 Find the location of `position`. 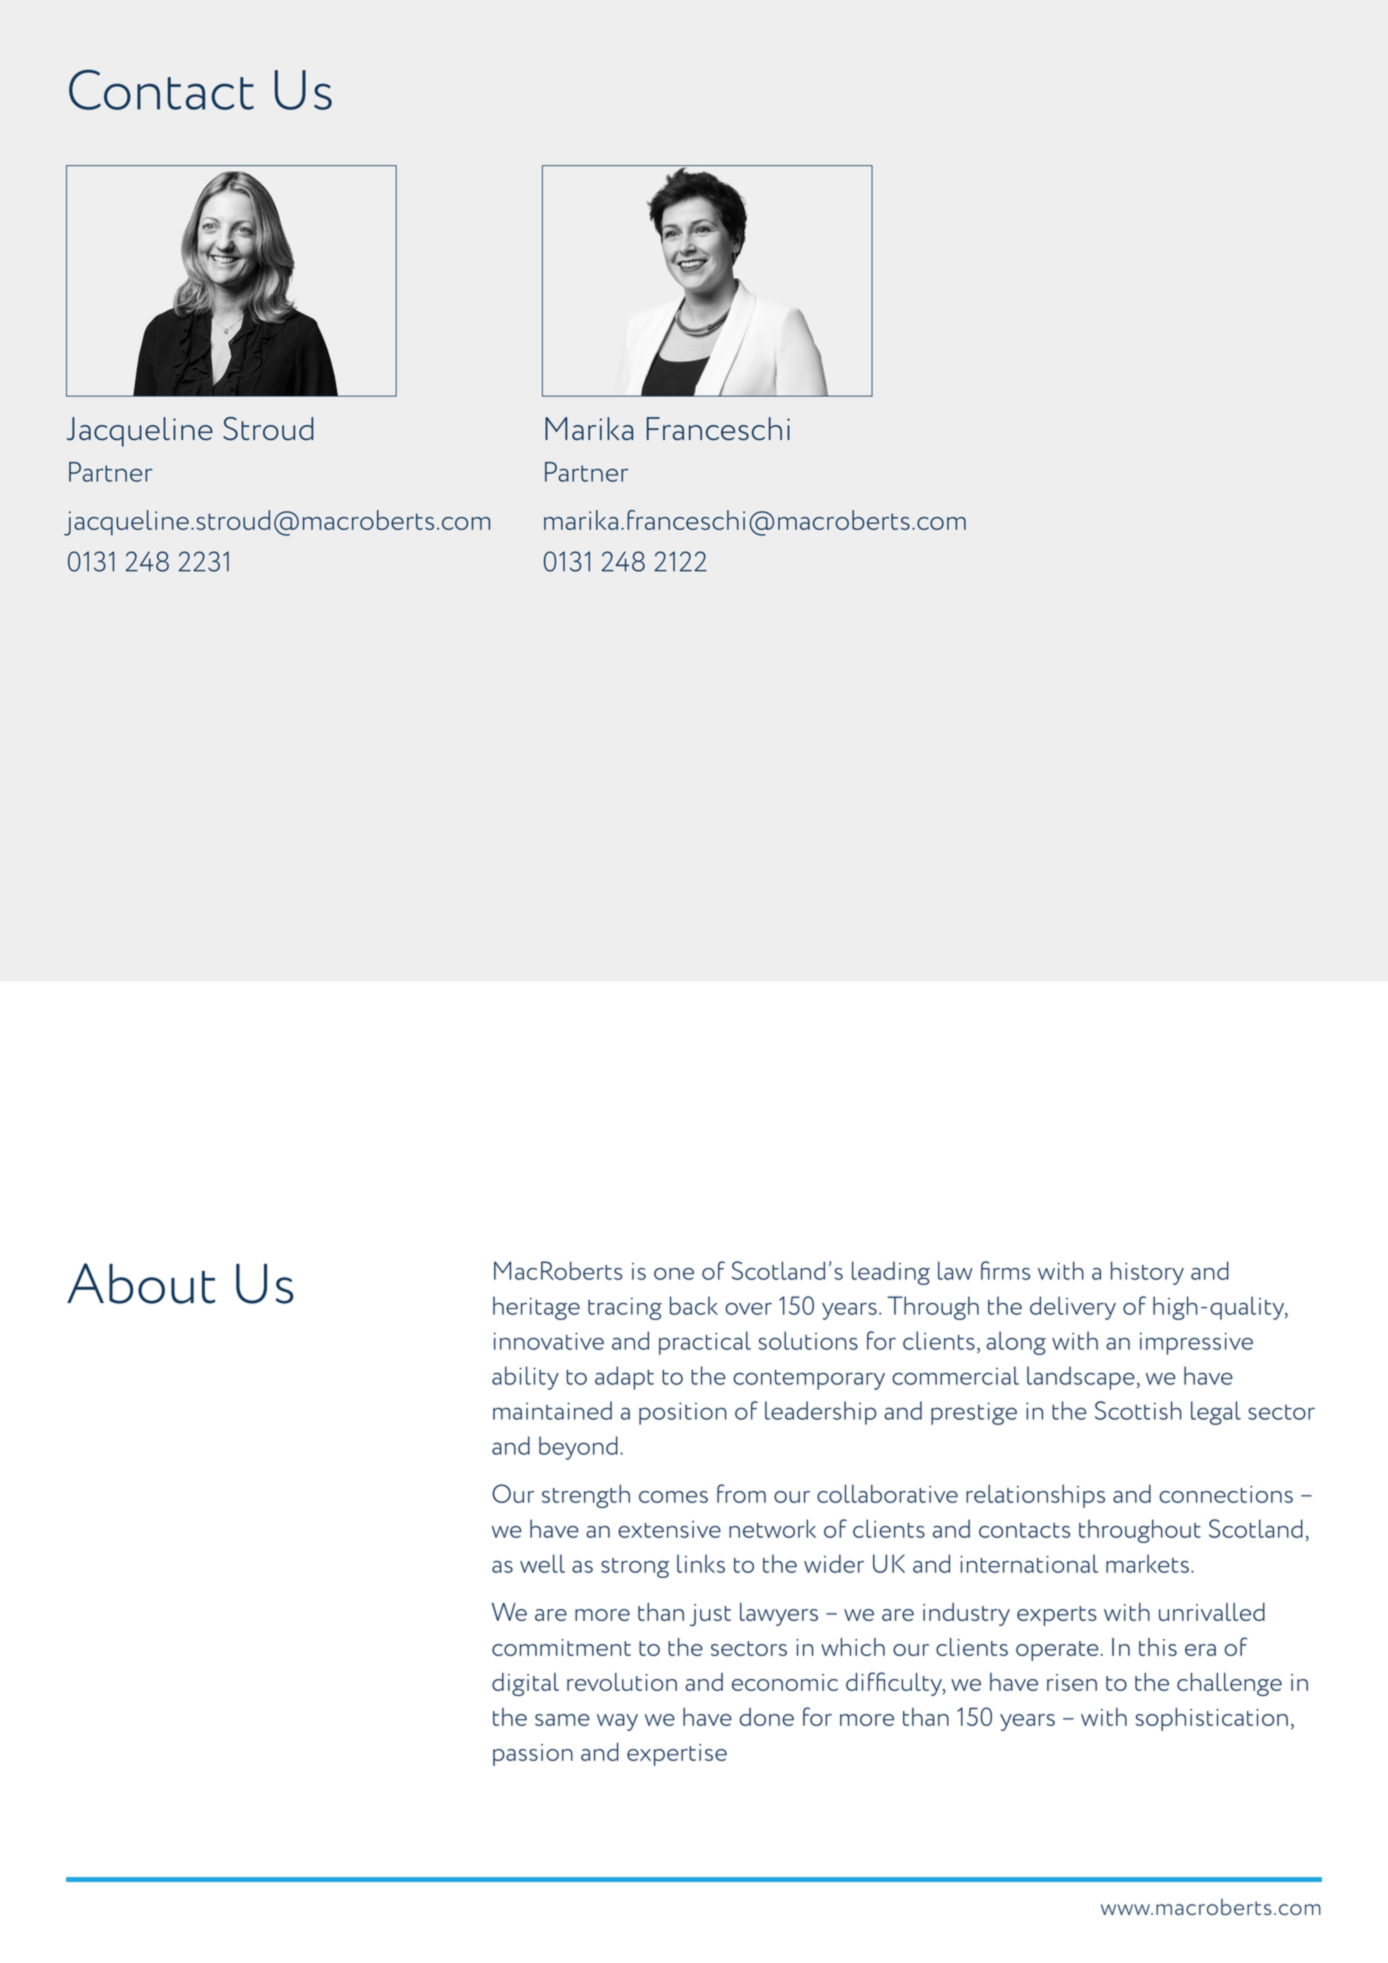

position is located at coordinates (683, 1413).
